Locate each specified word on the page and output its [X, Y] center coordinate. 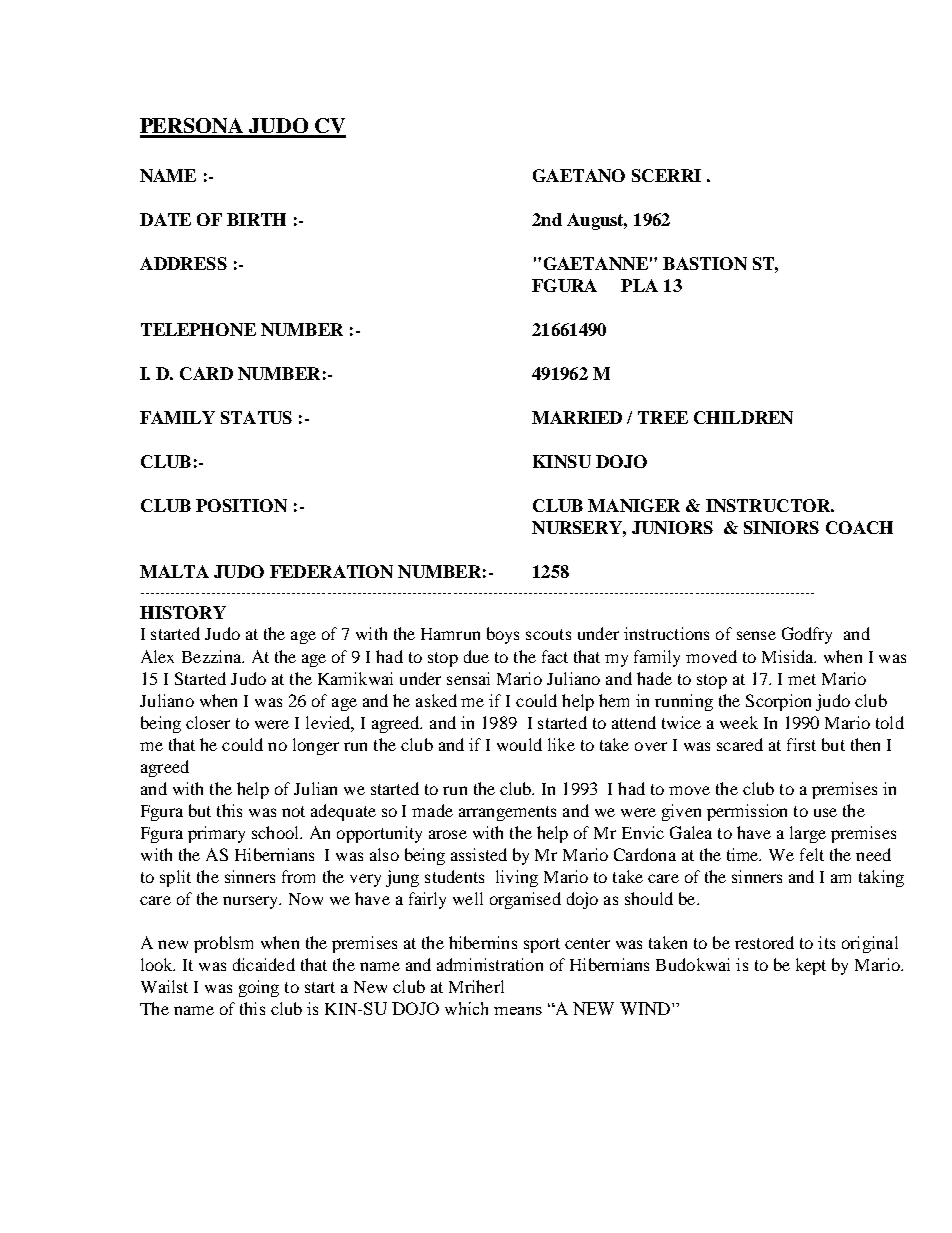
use [825, 812]
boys [503, 635]
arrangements [507, 813]
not [293, 811]
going [259, 988]
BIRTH [256, 219]
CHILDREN [743, 417]
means [518, 1011]
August [597, 221]
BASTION [705, 263]
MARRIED [577, 417]
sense [756, 635]
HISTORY [183, 612]
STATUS [256, 417]
